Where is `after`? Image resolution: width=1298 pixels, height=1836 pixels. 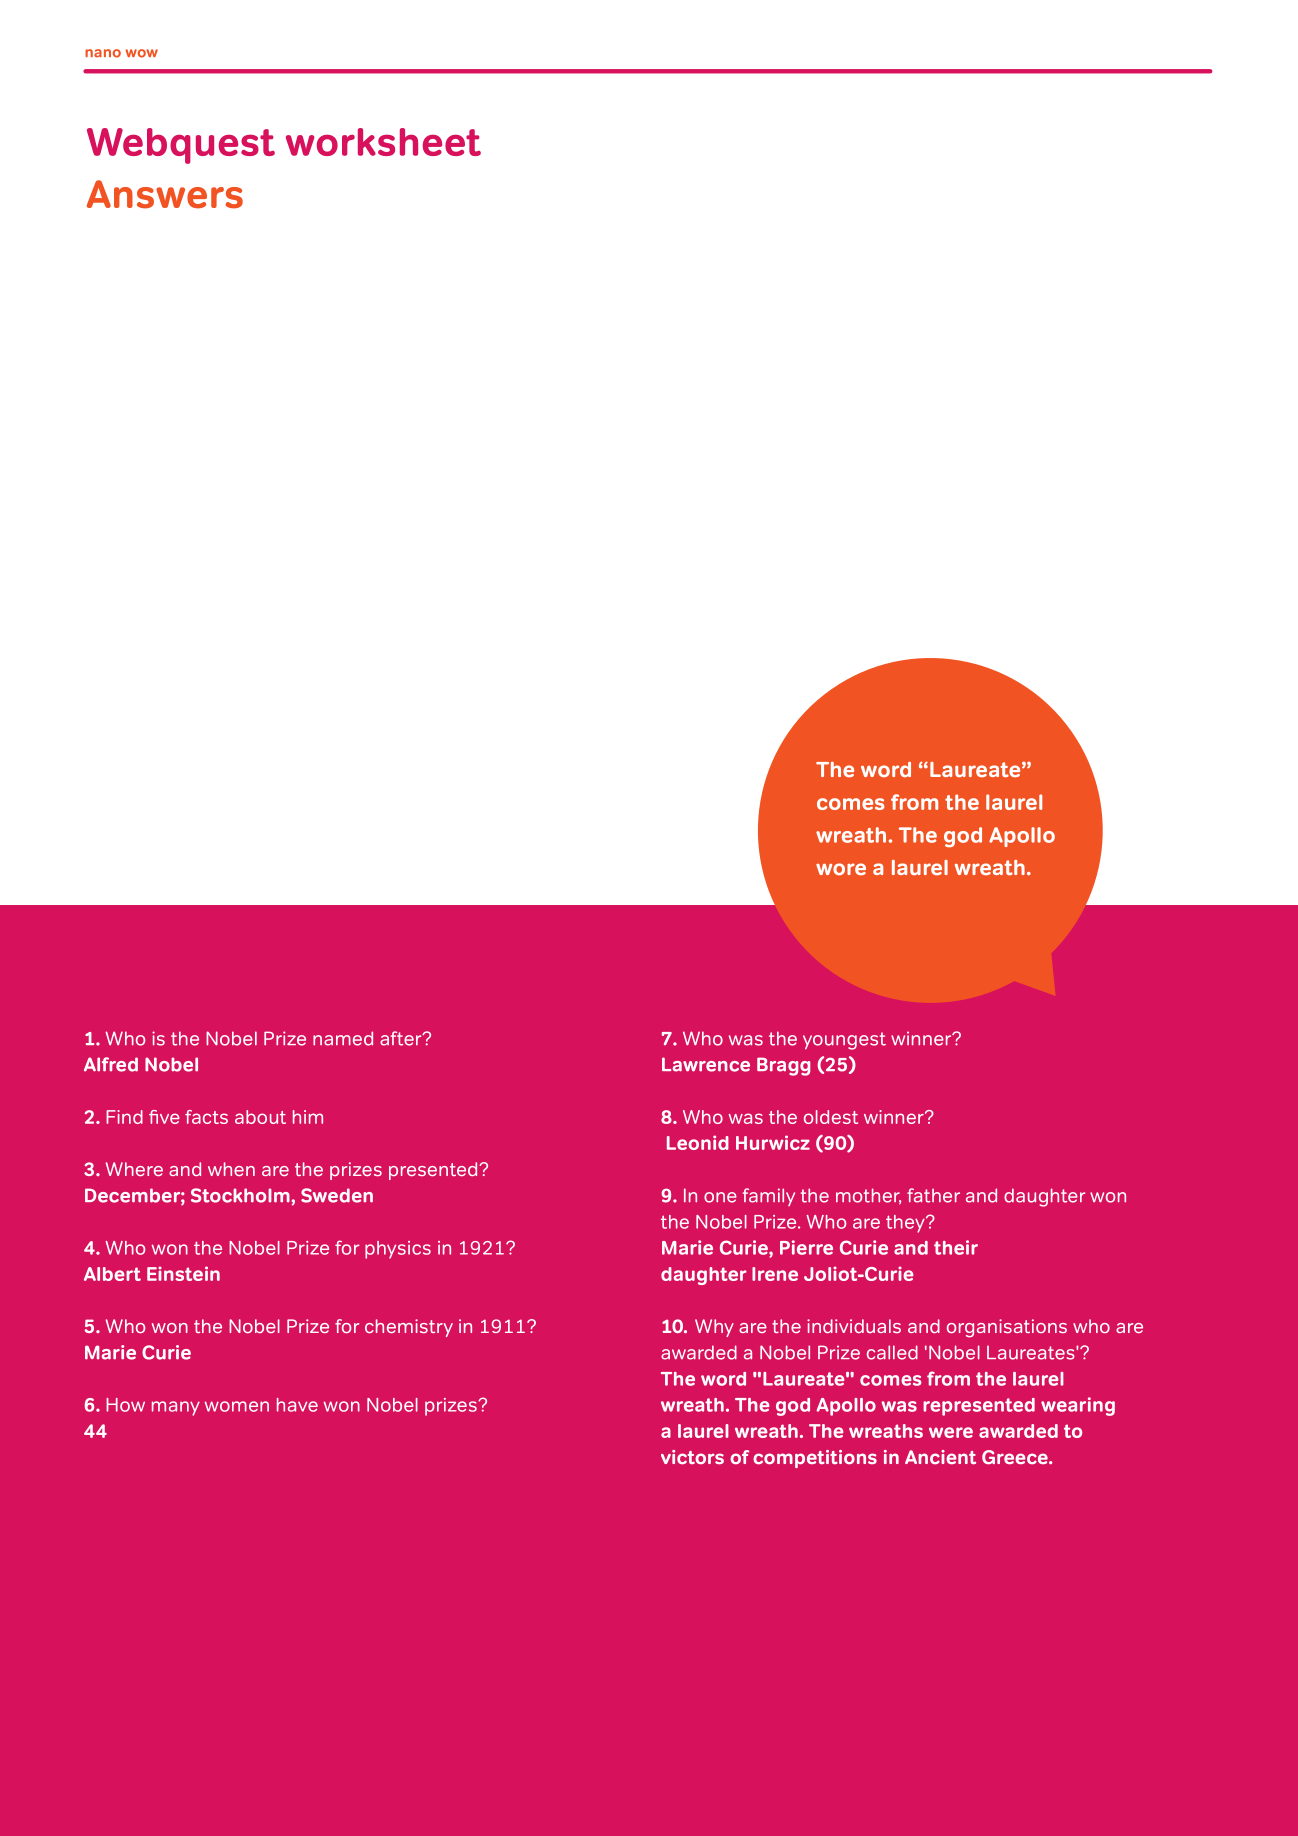
after is located at coordinates (402, 1038).
